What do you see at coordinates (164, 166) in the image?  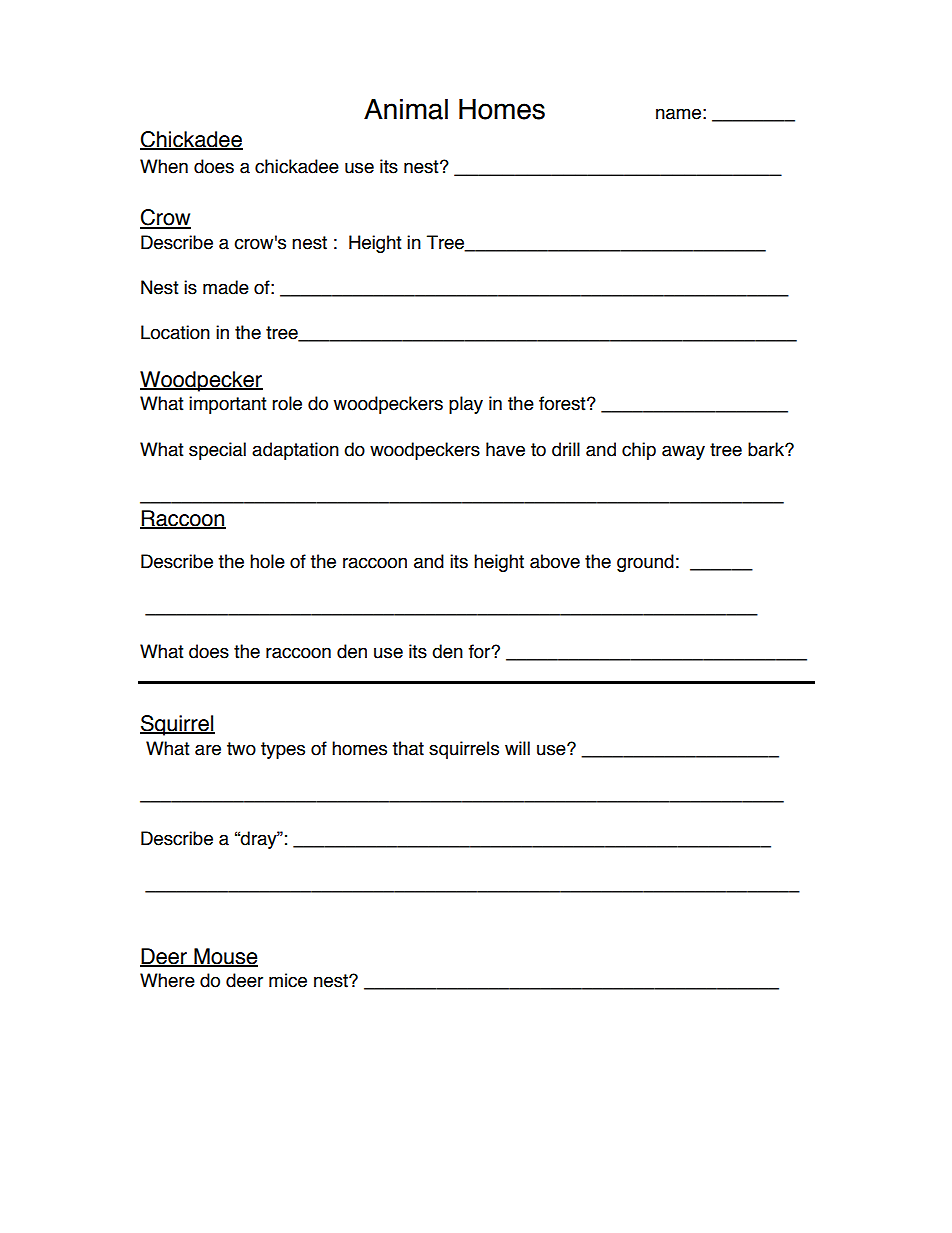 I see `When` at bounding box center [164, 166].
